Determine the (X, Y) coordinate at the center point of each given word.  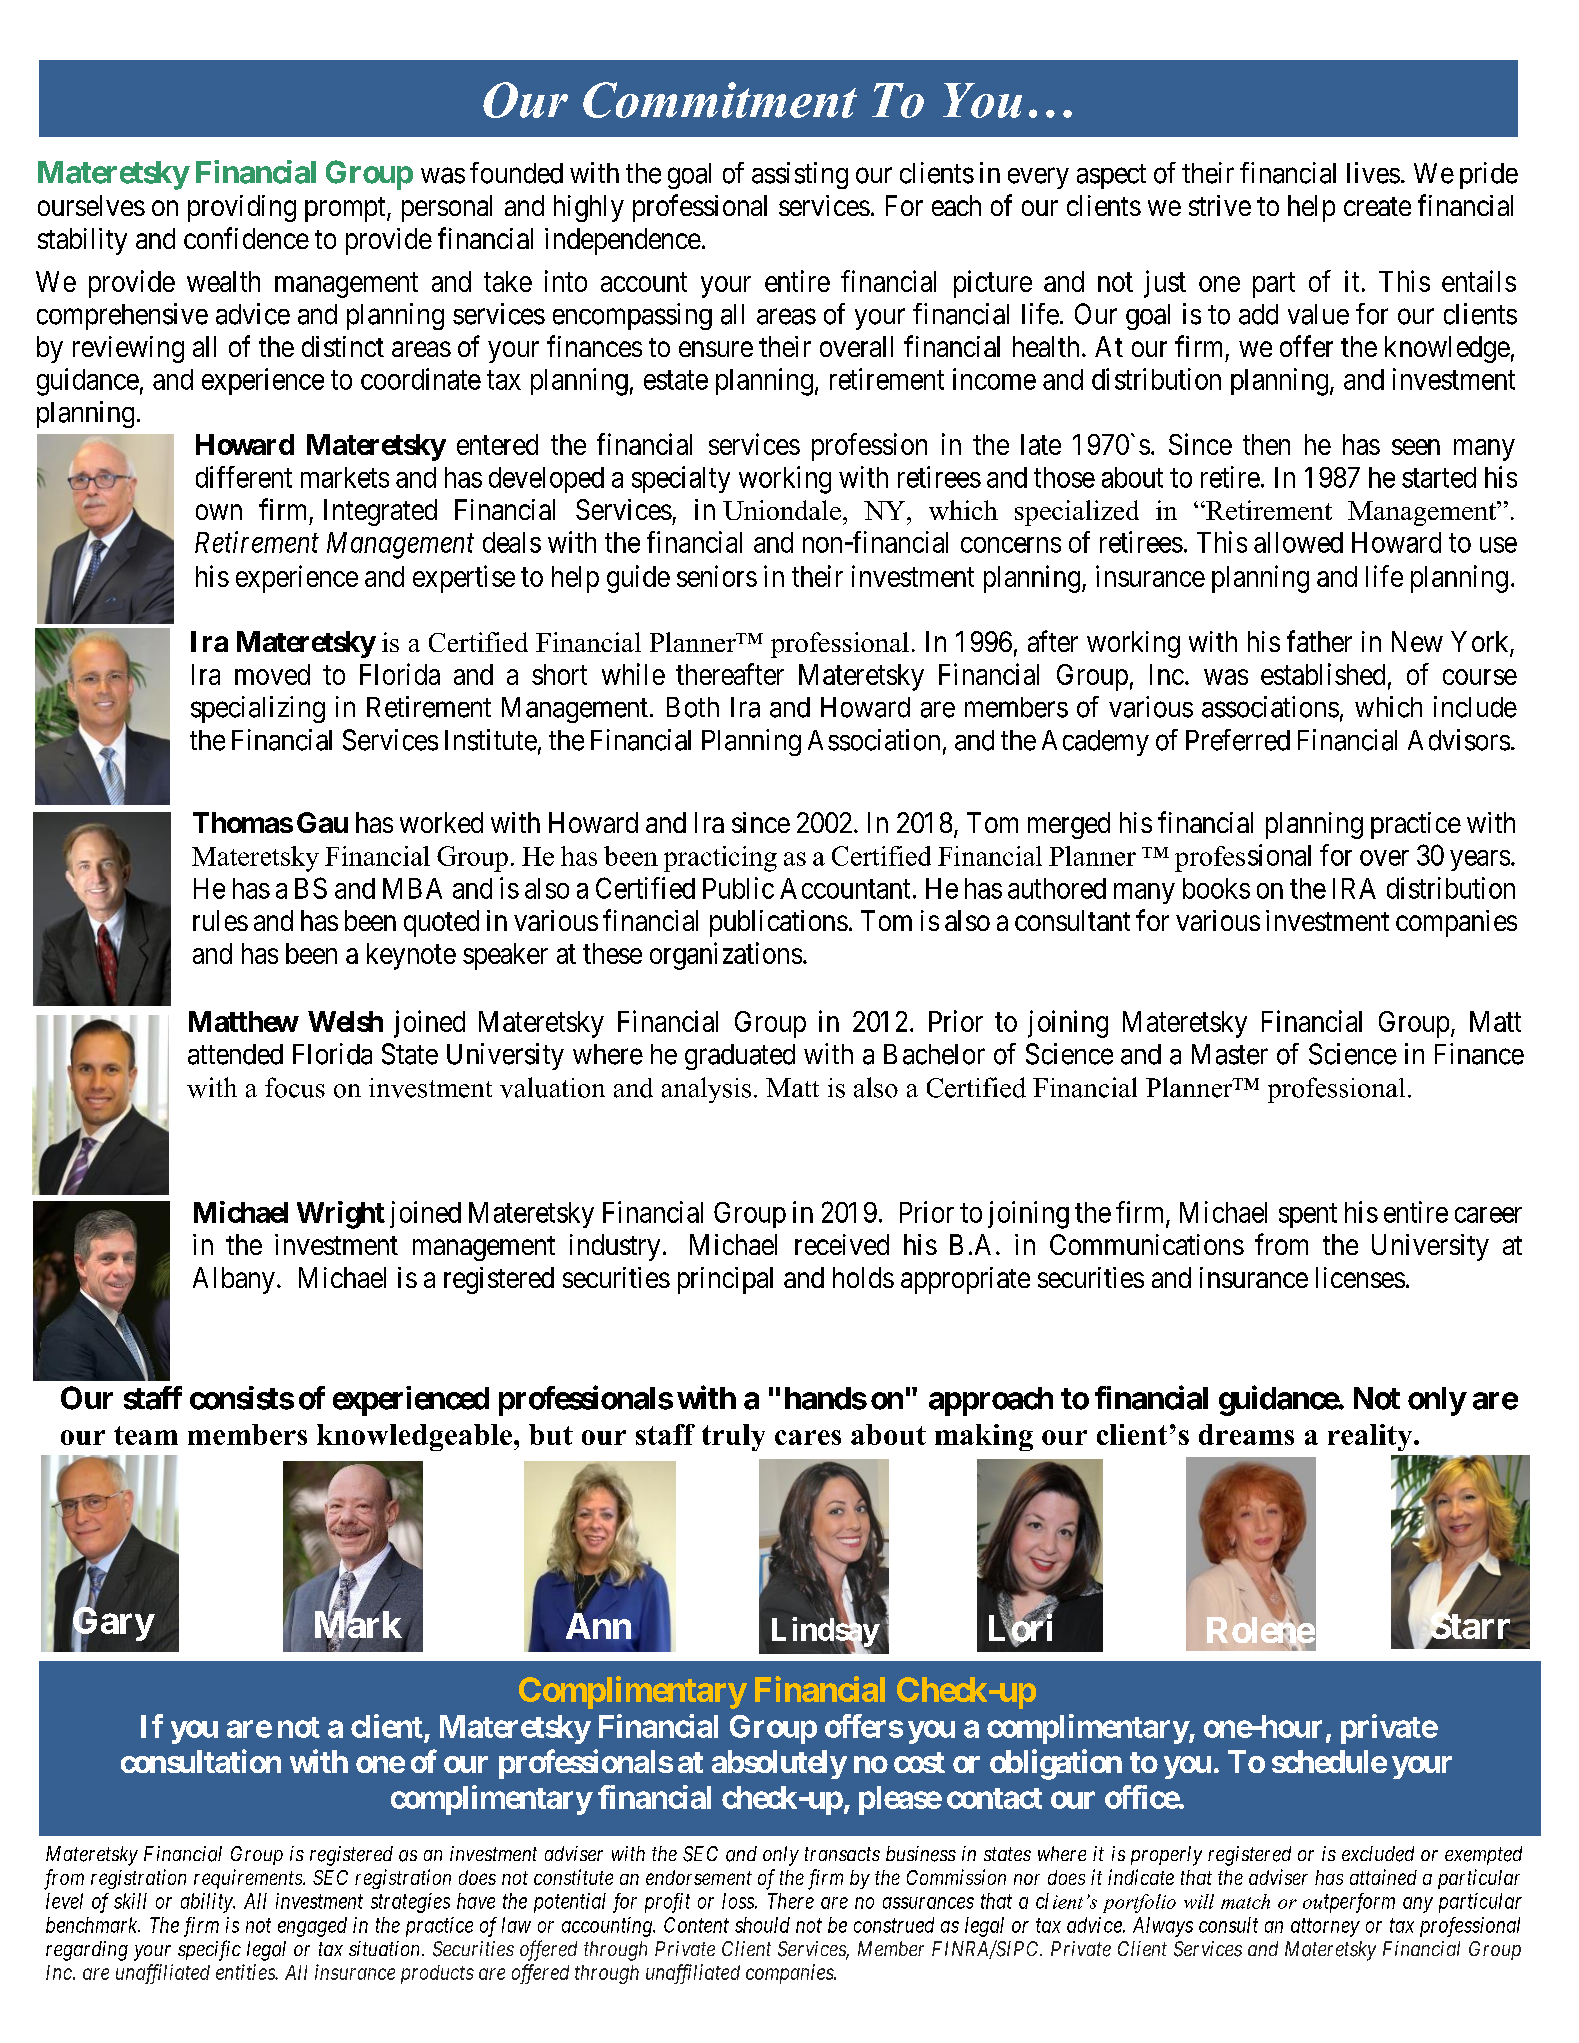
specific (209, 1950)
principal (725, 1280)
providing (242, 208)
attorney (1325, 1928)
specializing (258, 709)
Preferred (1238, 740)
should (762, 1925)
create (1377, 206)
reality (1371, 1437)
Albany (234, 1280)
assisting (800, 175)
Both (693, 707)
